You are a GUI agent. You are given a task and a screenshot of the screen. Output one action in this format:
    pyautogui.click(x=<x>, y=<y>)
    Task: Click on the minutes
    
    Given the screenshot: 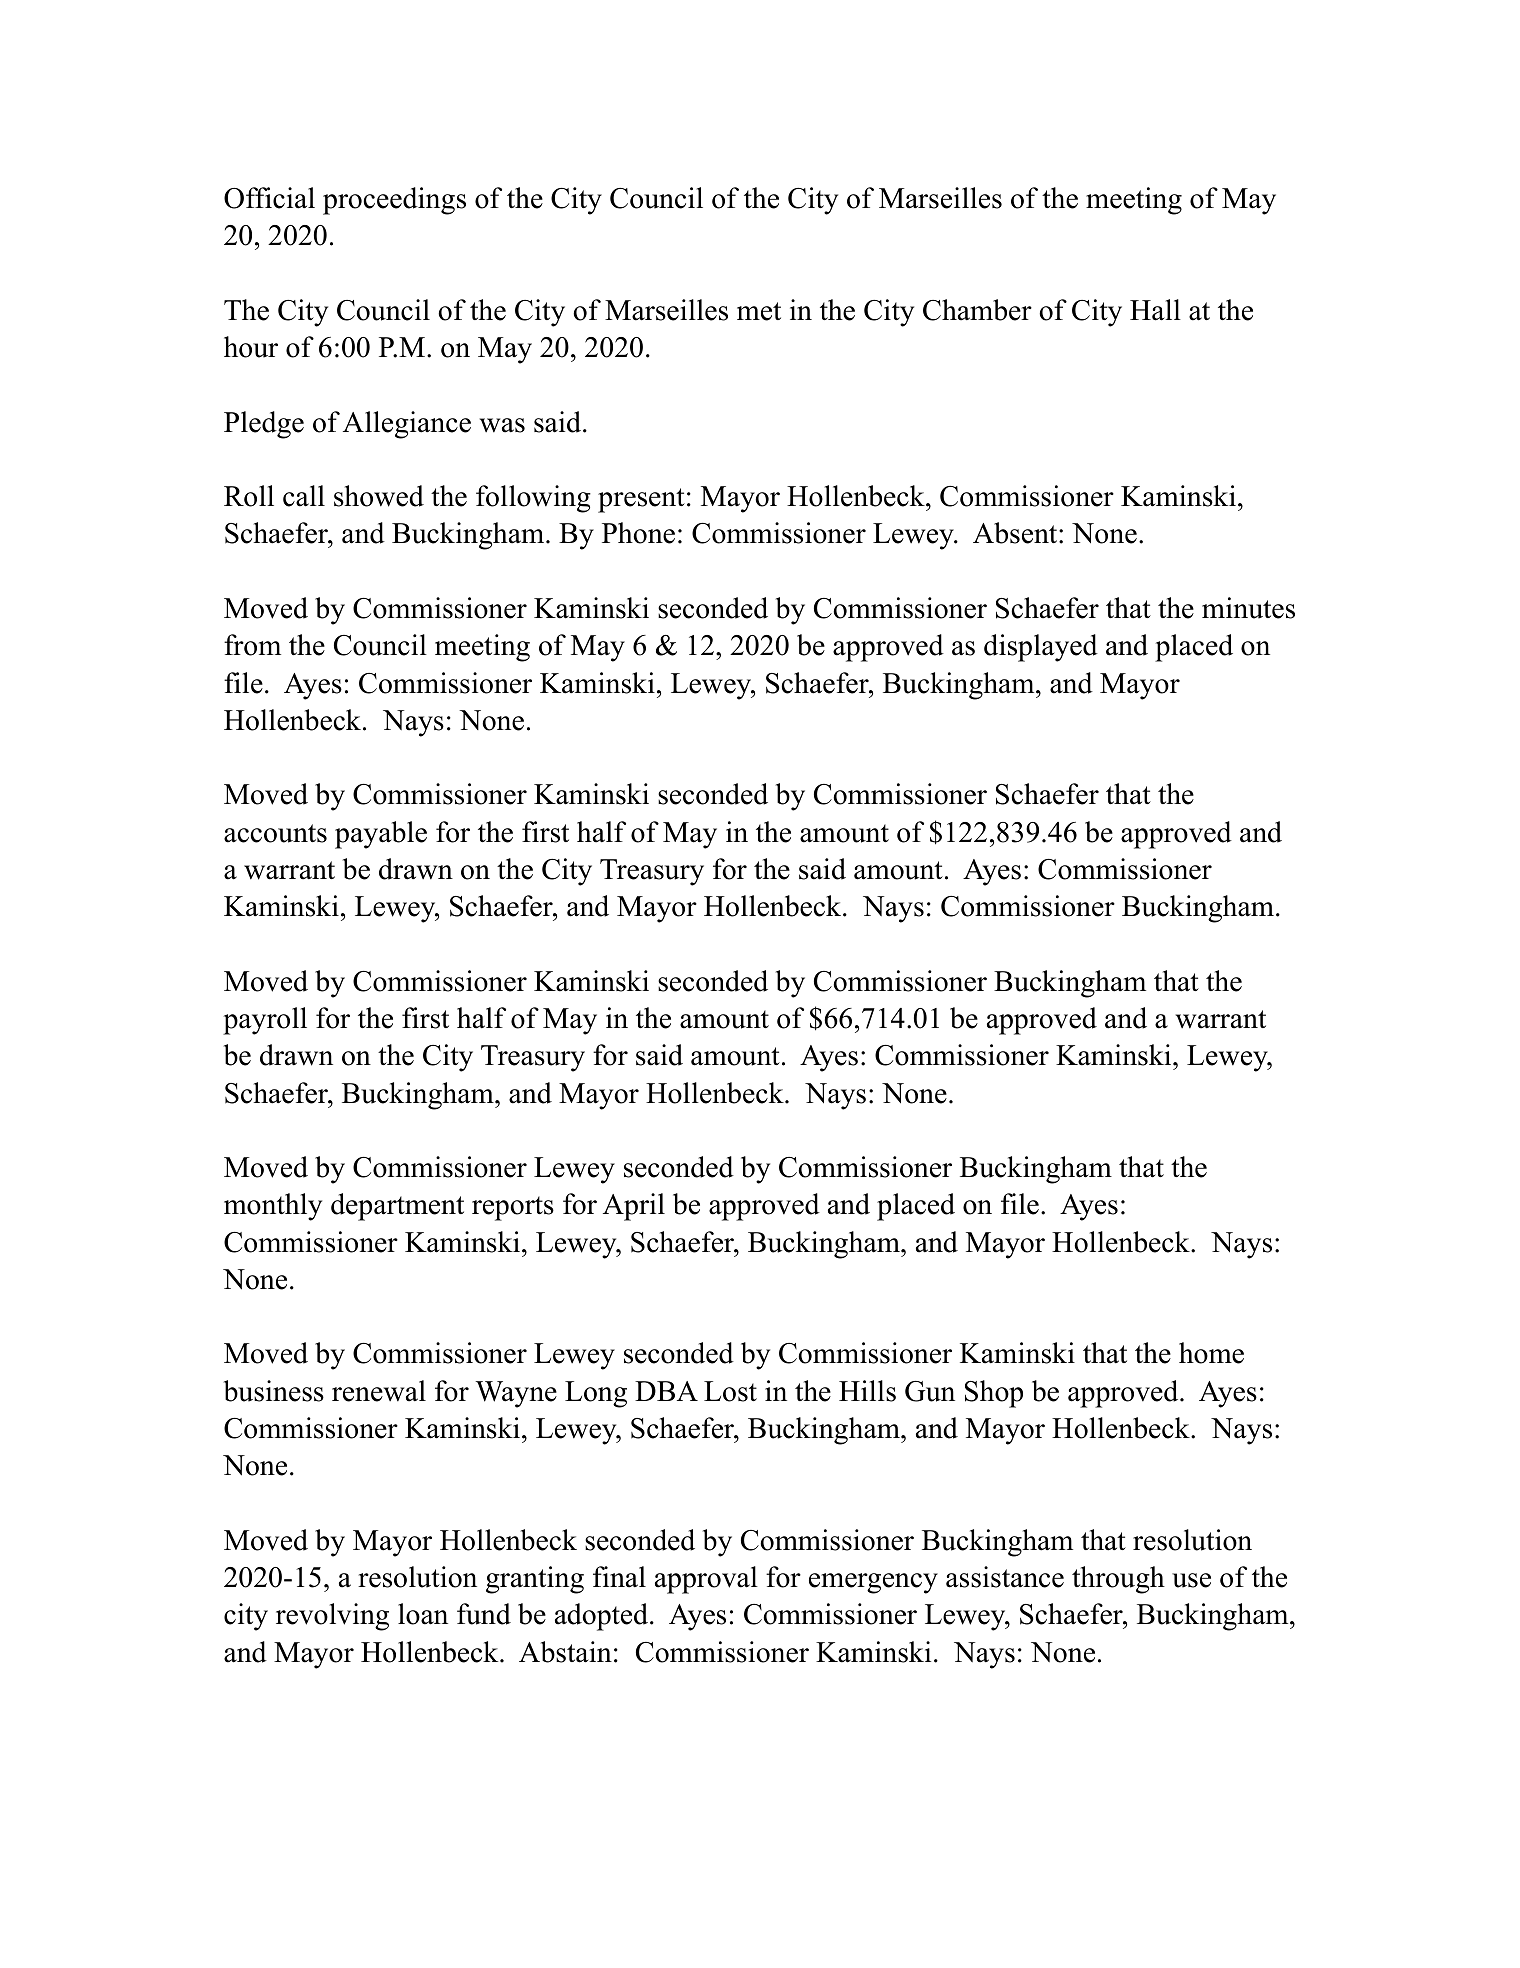 What is the action you would take?
    pyautogui.click(x=1248, y=608)
